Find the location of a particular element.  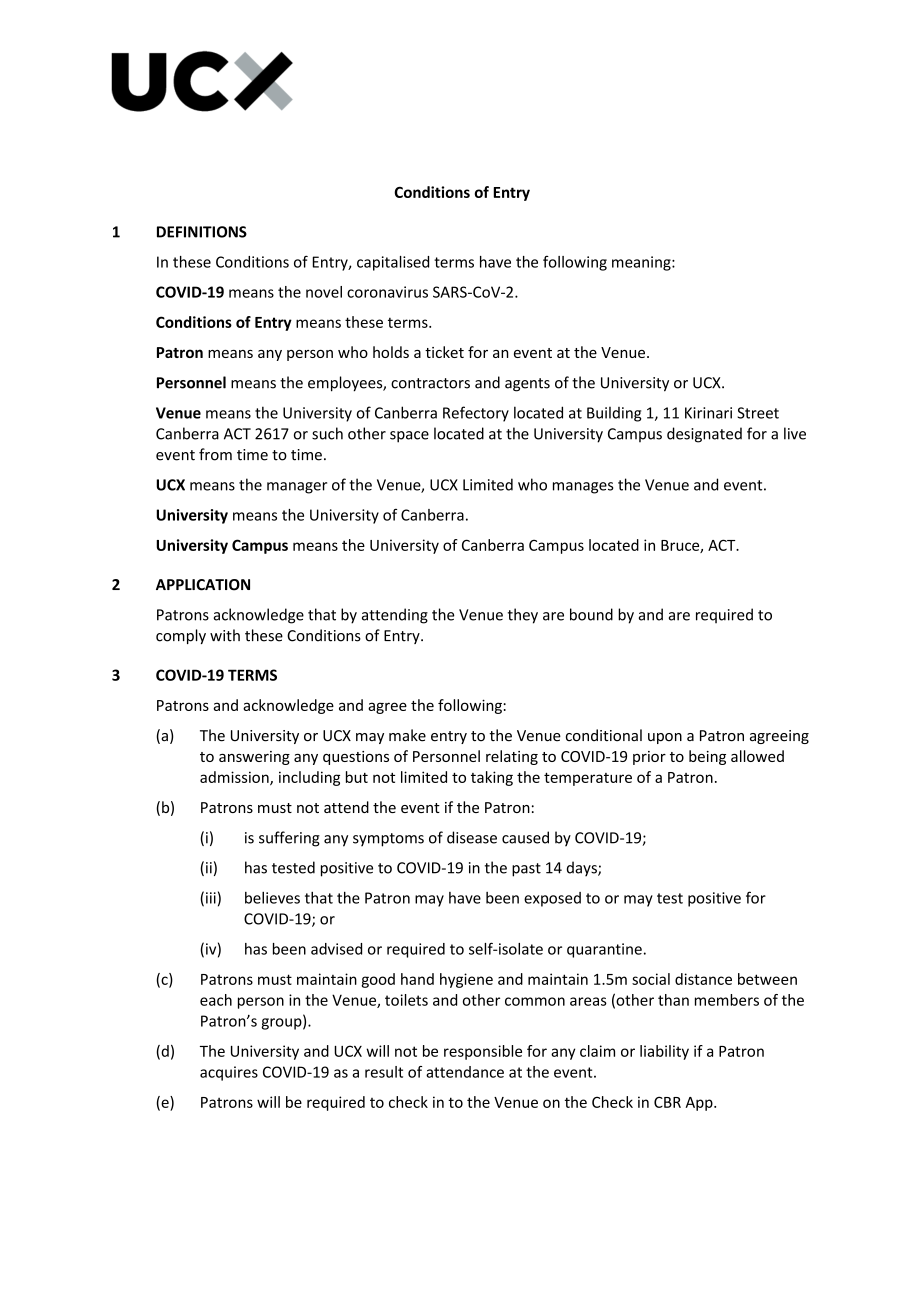

they is located at coordinates (523, 616).
